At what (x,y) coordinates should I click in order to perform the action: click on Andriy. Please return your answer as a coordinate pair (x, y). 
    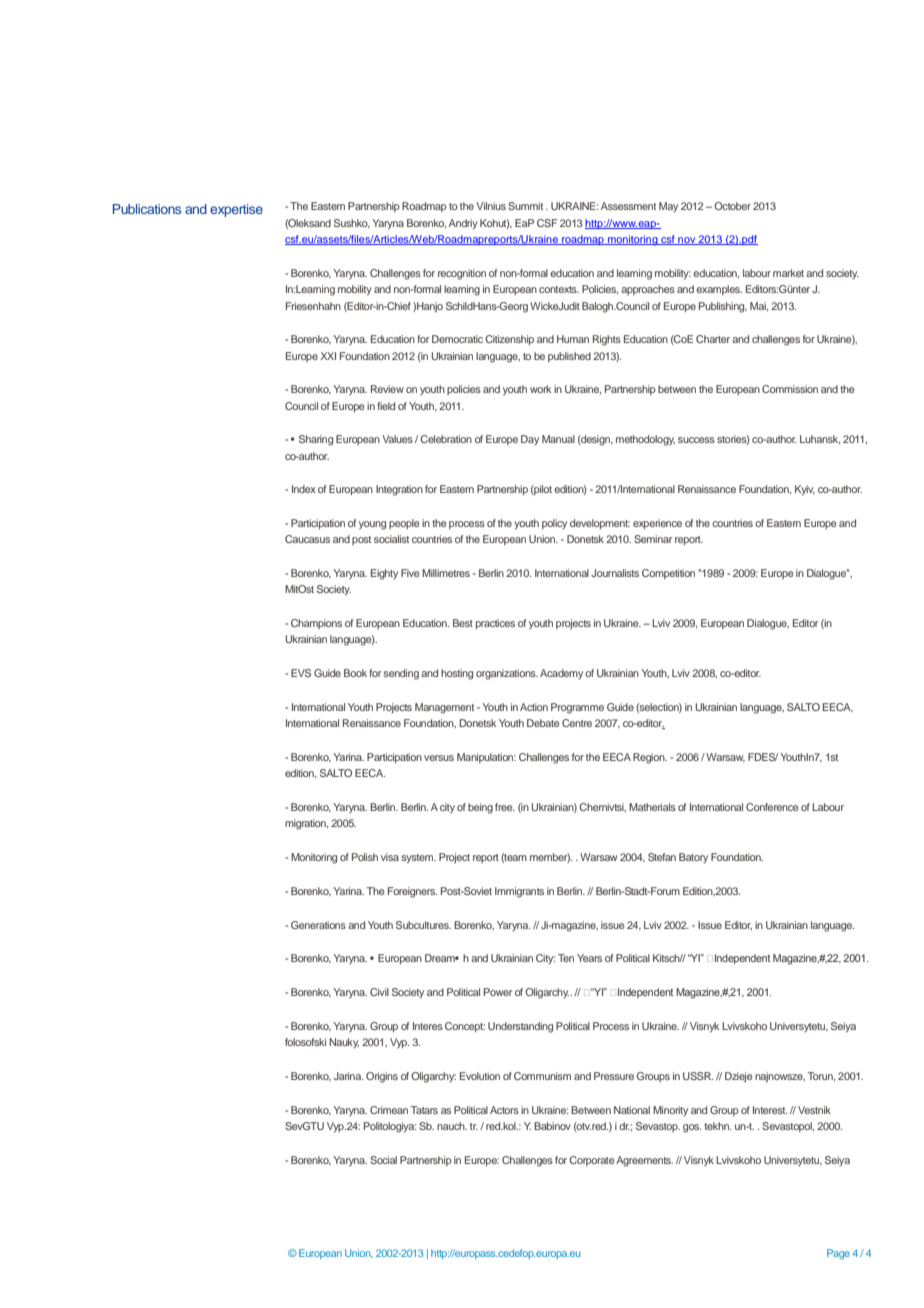
    Looking at the image, I should click on (463, 224).
